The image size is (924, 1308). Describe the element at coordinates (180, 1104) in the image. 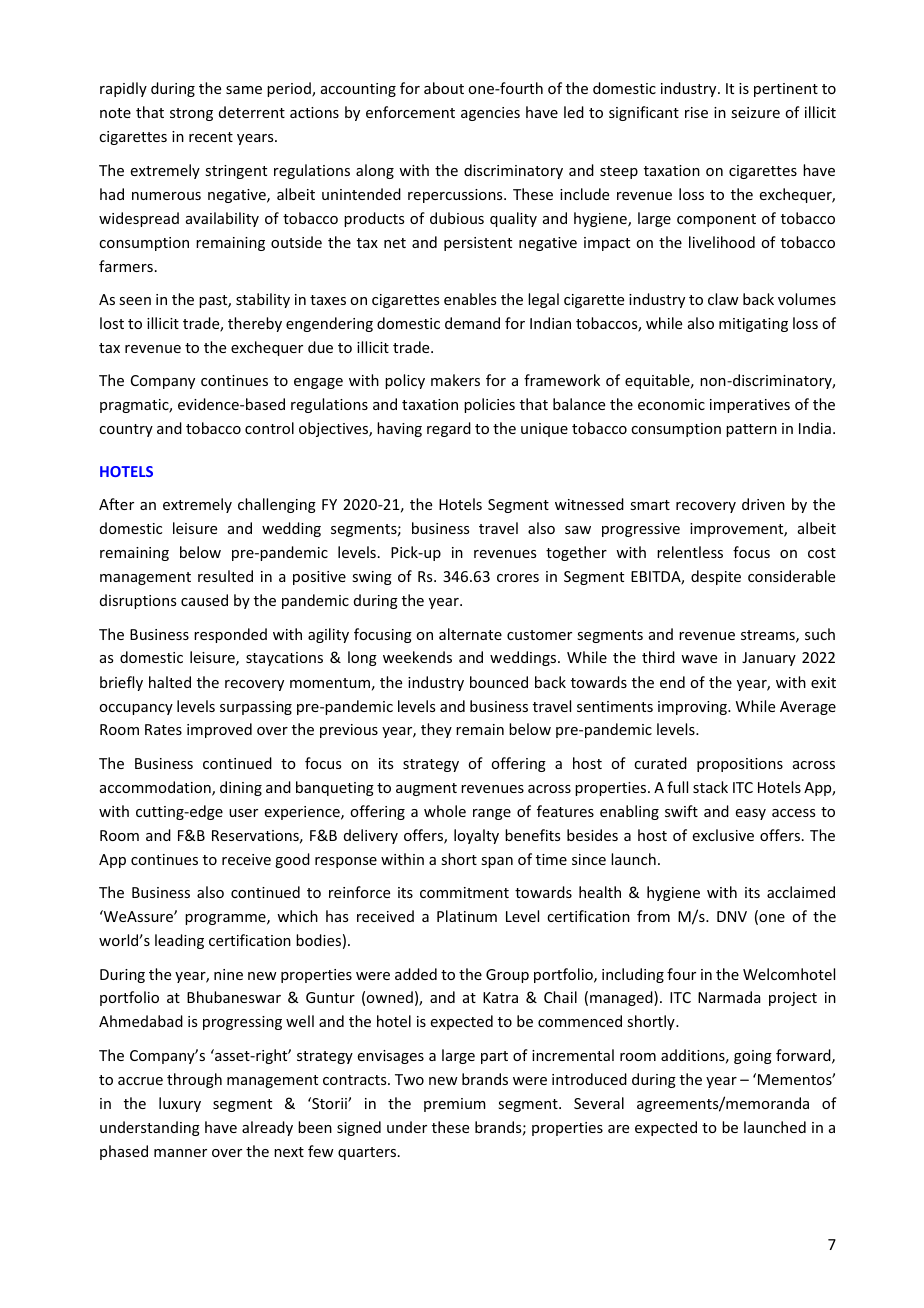

I see `luxury` at that location.
